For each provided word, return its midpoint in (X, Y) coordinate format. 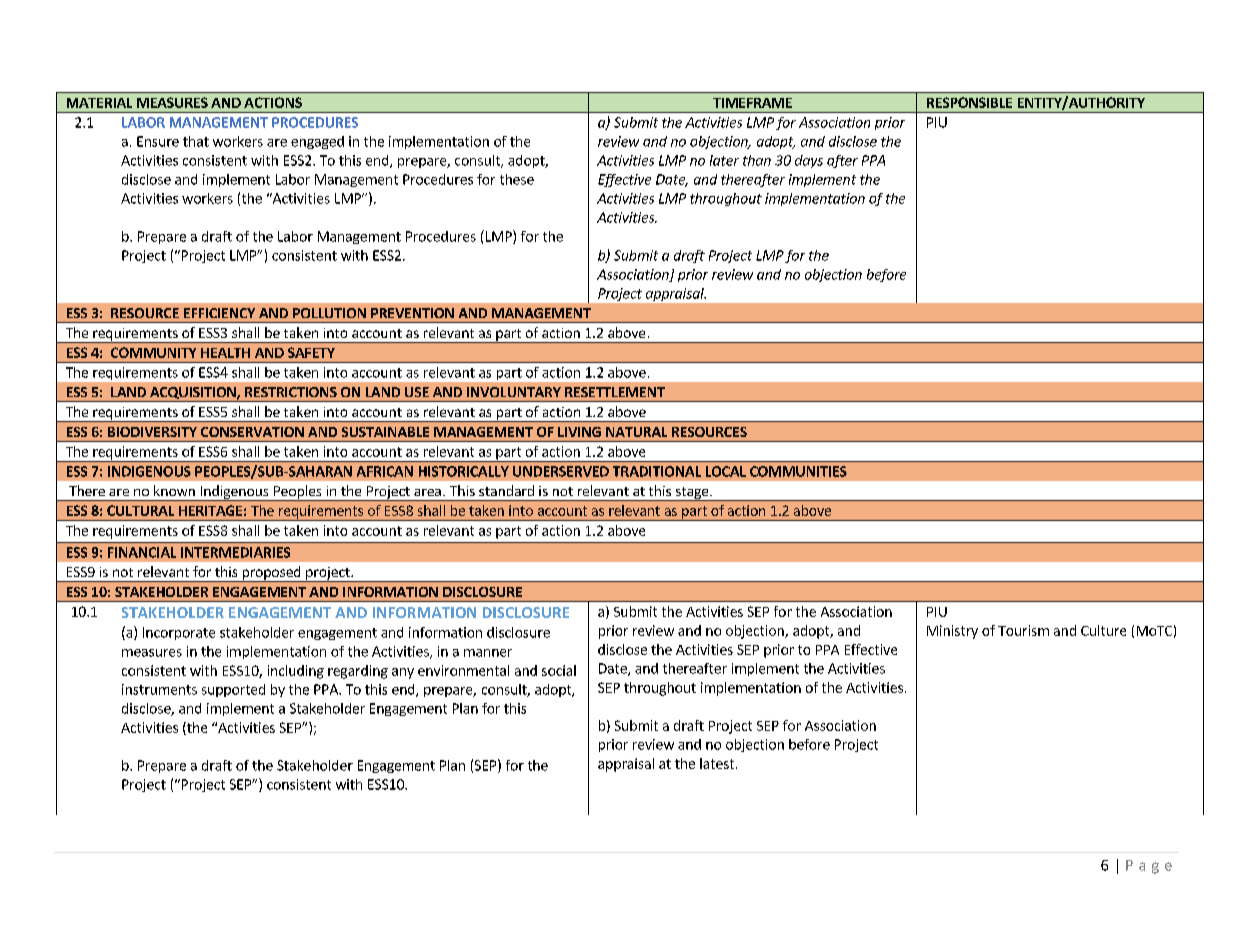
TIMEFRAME (752, 103)
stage (692, 494)
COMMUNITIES (798, 471)
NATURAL (636, 432)
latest (717, 763)
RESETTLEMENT (615, 392)
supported (233, 690)
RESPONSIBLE (969, 102)
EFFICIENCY (219, 313)
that (196, 141)
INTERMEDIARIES (235, 552)
